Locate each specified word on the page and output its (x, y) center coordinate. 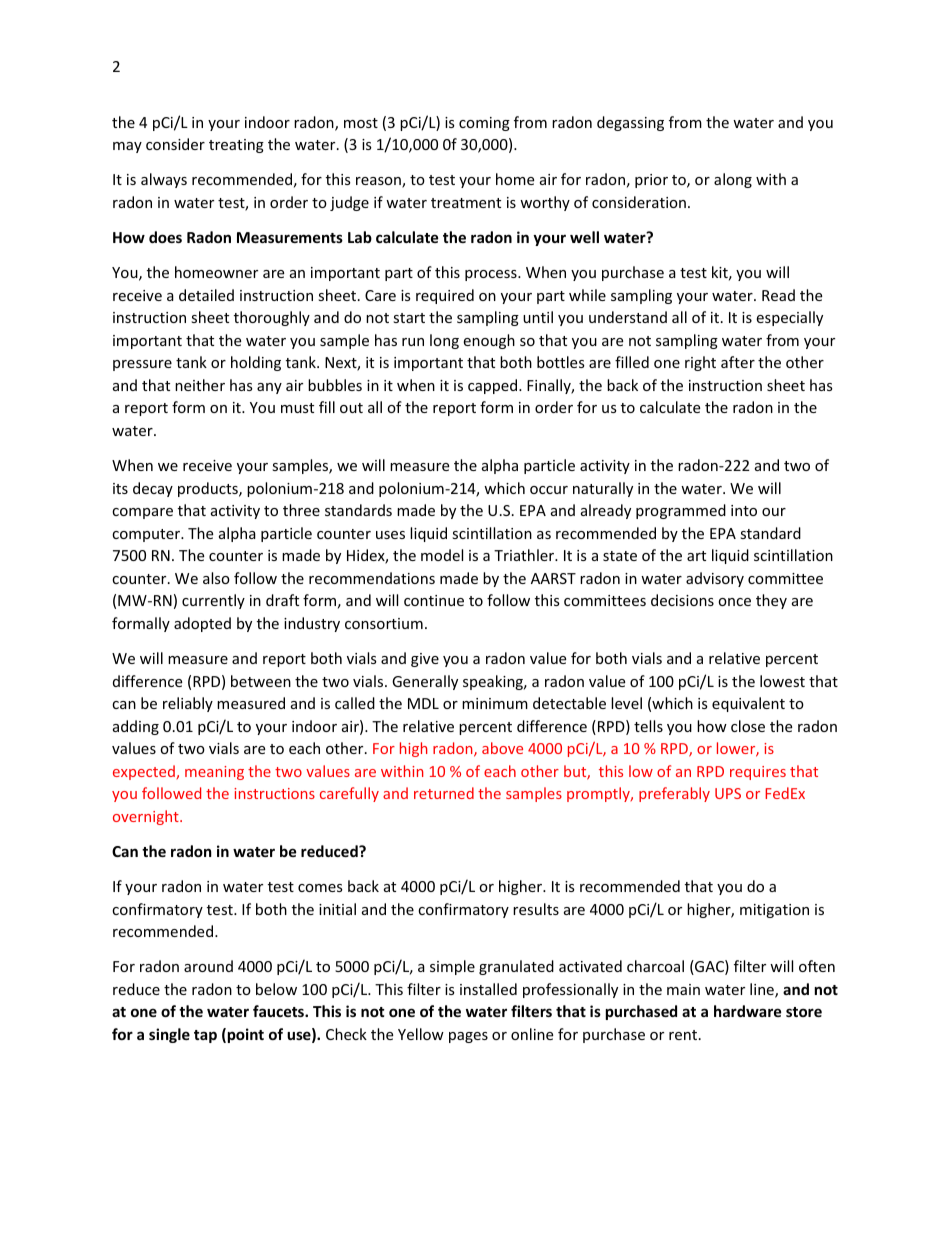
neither (200, 385)
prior (651, 181)
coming (484, 124)
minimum (495, 703)
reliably (188, 704)
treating (236, 146)
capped (494, 386)
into (744, 510)
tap (205, 1036)
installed (488, 989)
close (748, 726)
